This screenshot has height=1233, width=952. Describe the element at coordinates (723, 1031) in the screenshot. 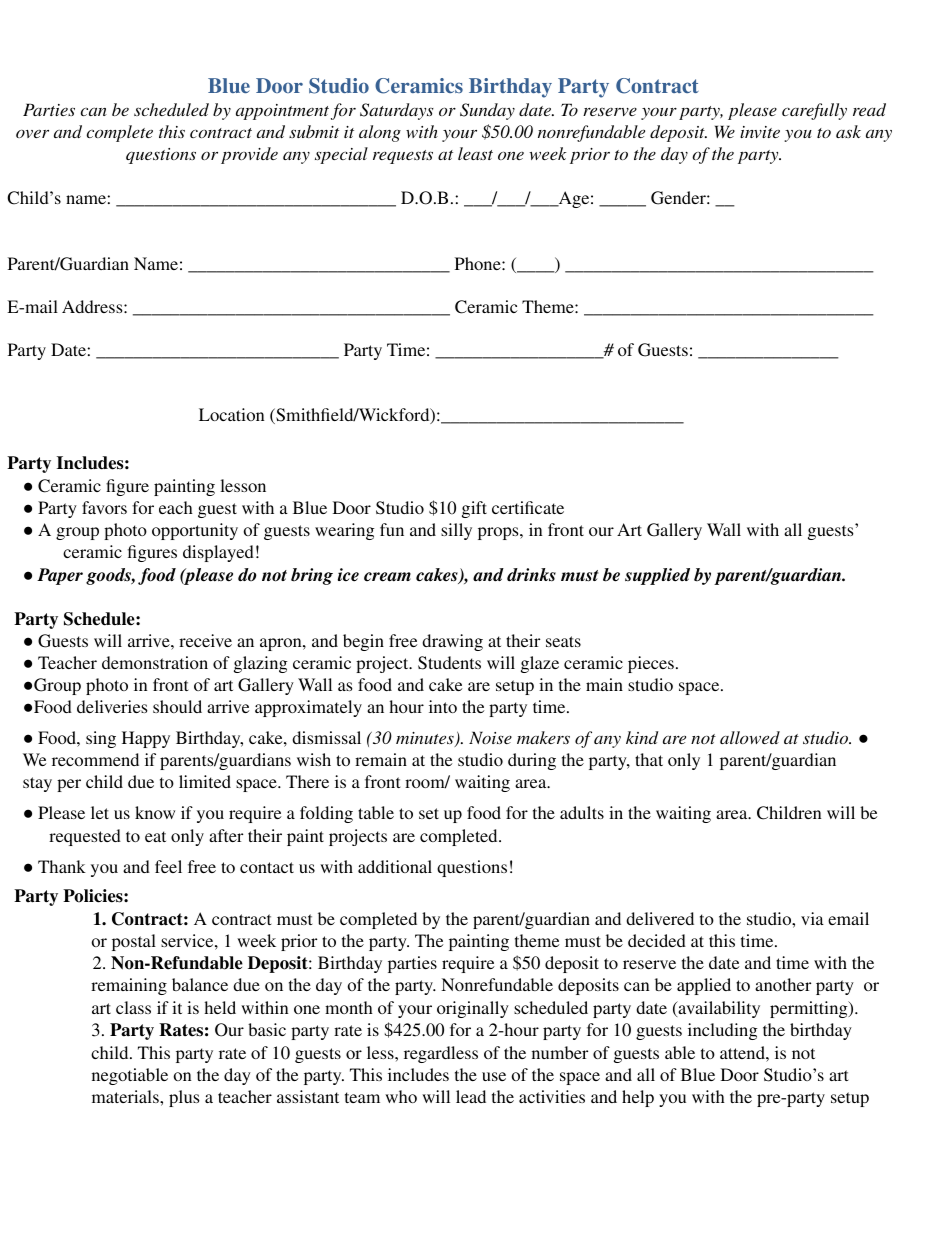

I see `including` at that location.
